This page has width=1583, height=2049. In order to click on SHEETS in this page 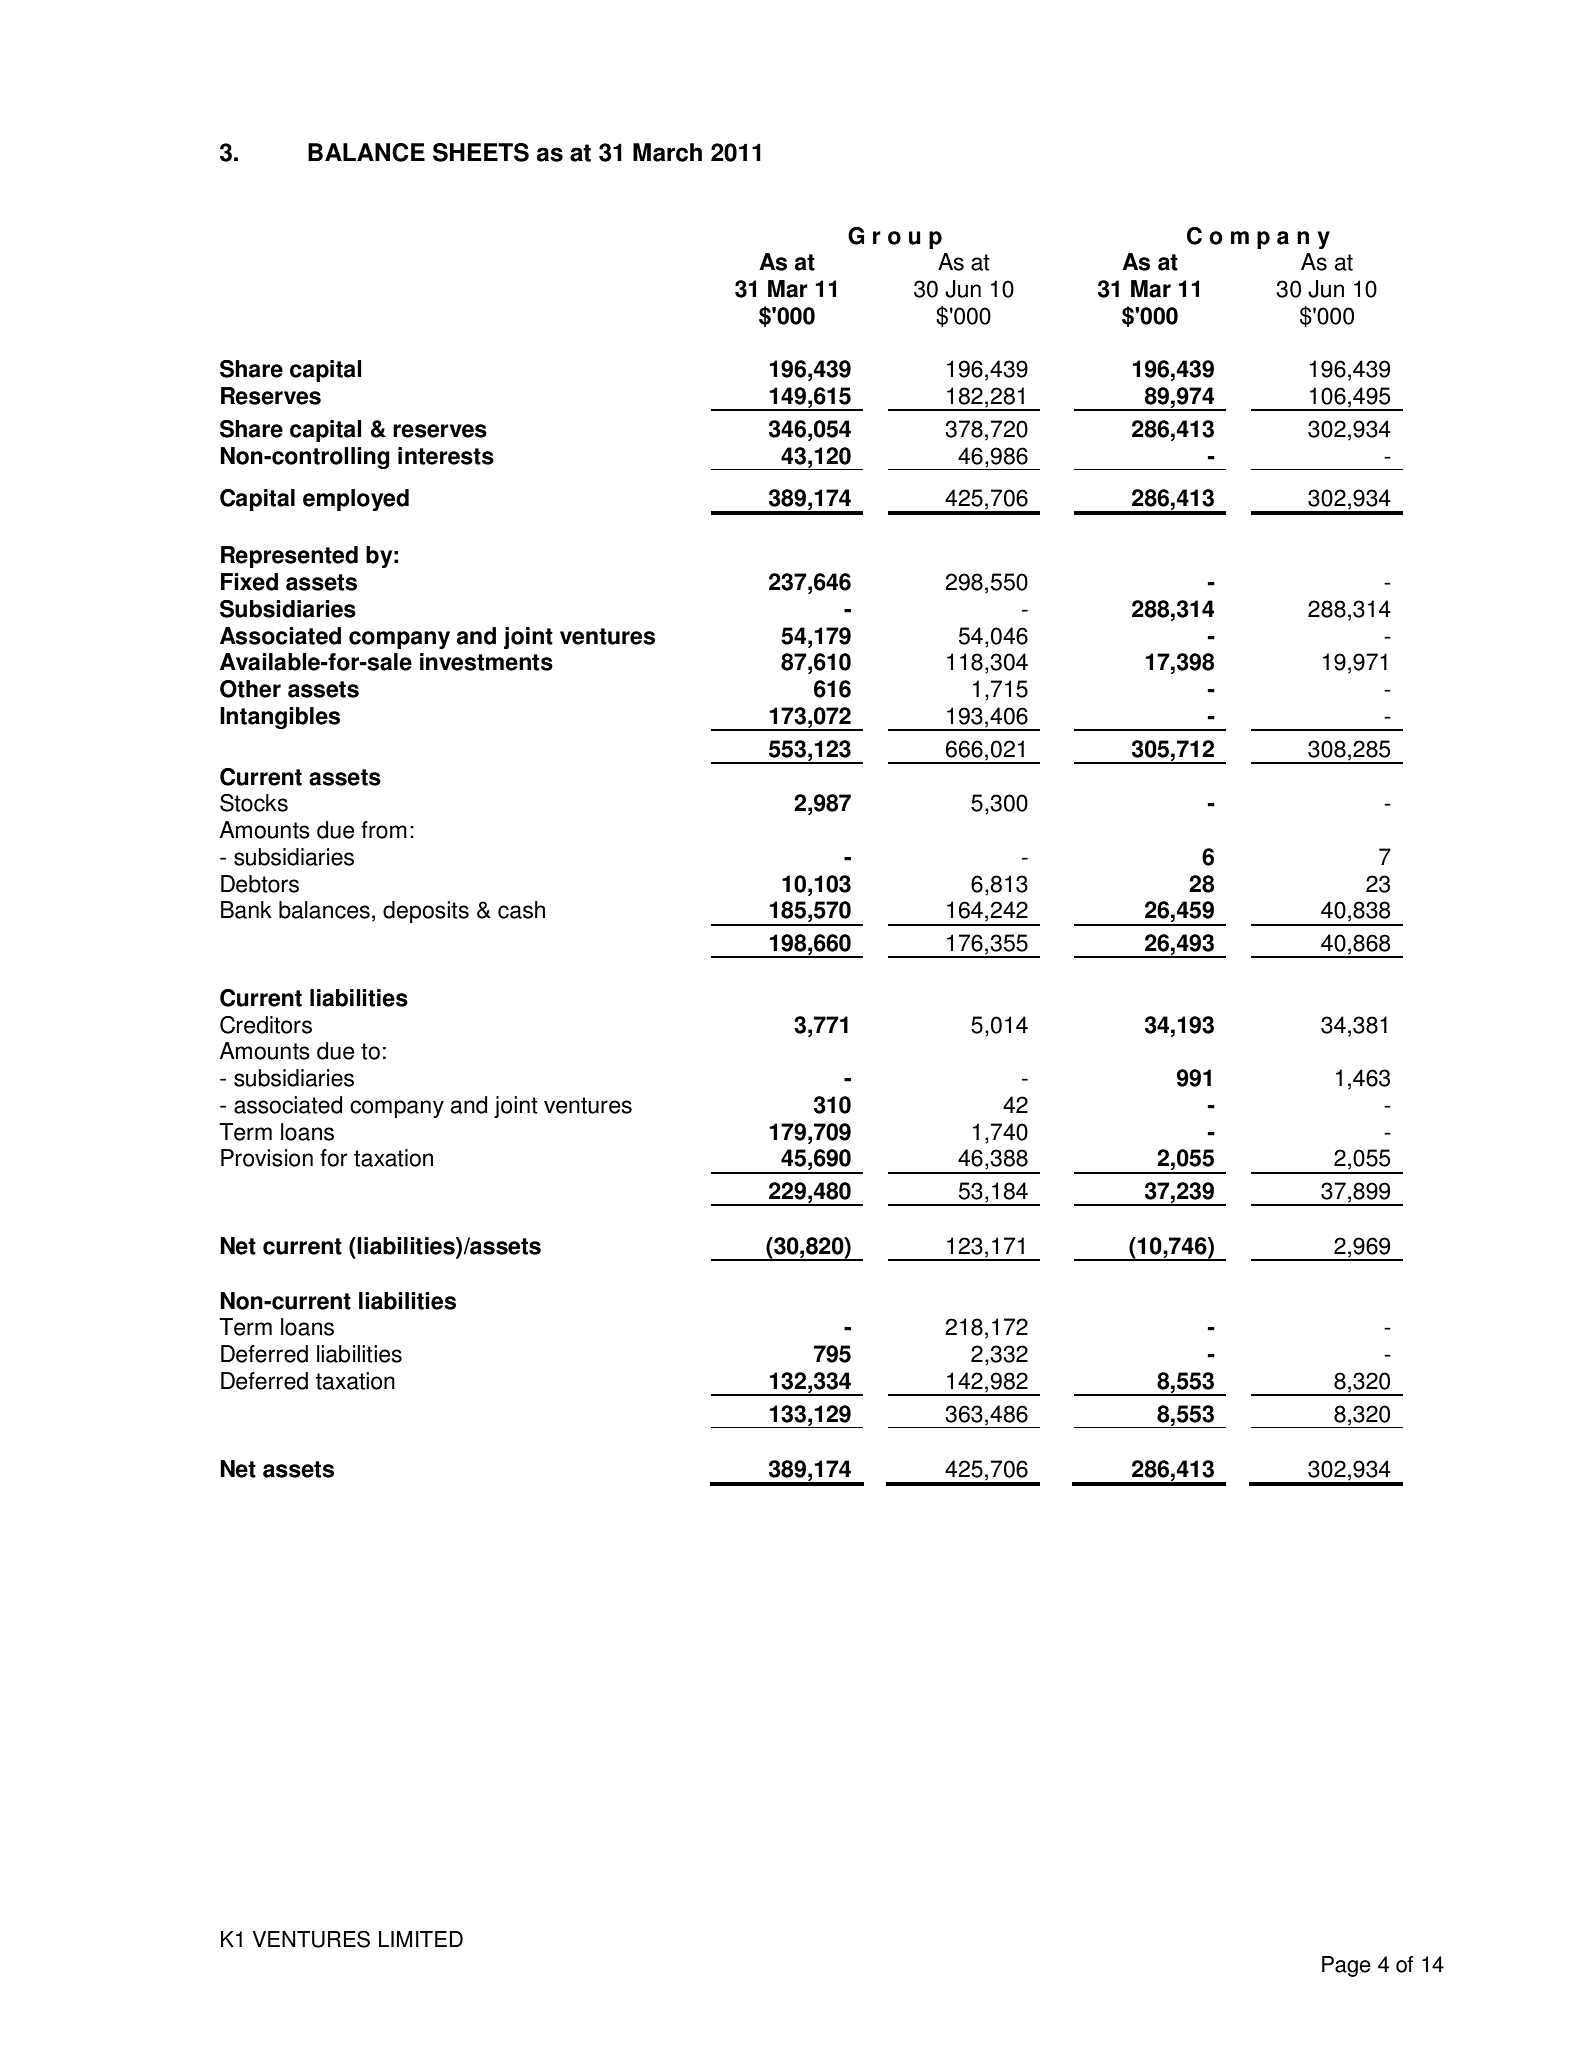, I will do `click(481, 152)`.
